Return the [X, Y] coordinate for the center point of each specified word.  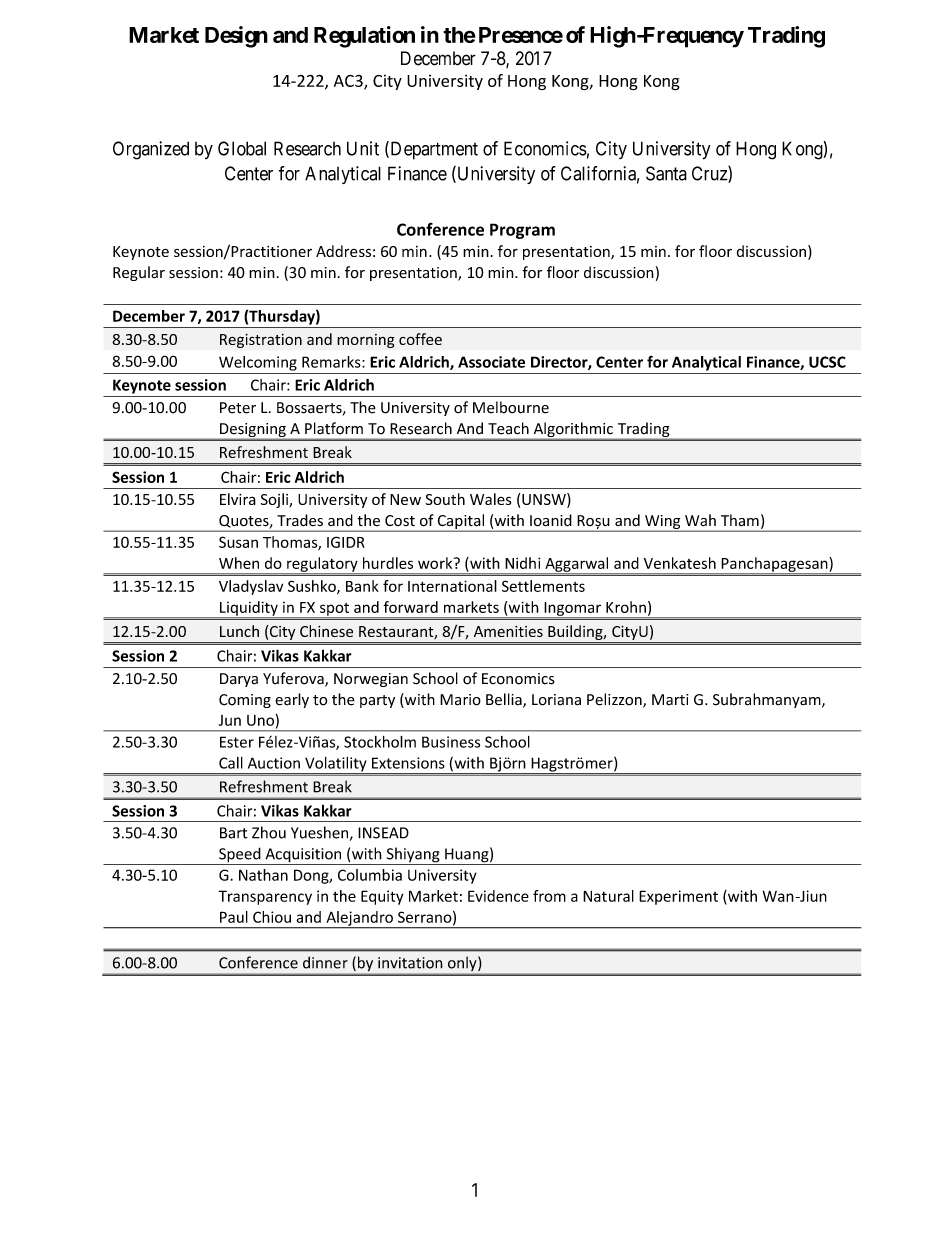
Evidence [498, 896]
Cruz [710, 174]
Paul [234, 917]
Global [242, 148]
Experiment [678, 897]
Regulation [364, 37]
